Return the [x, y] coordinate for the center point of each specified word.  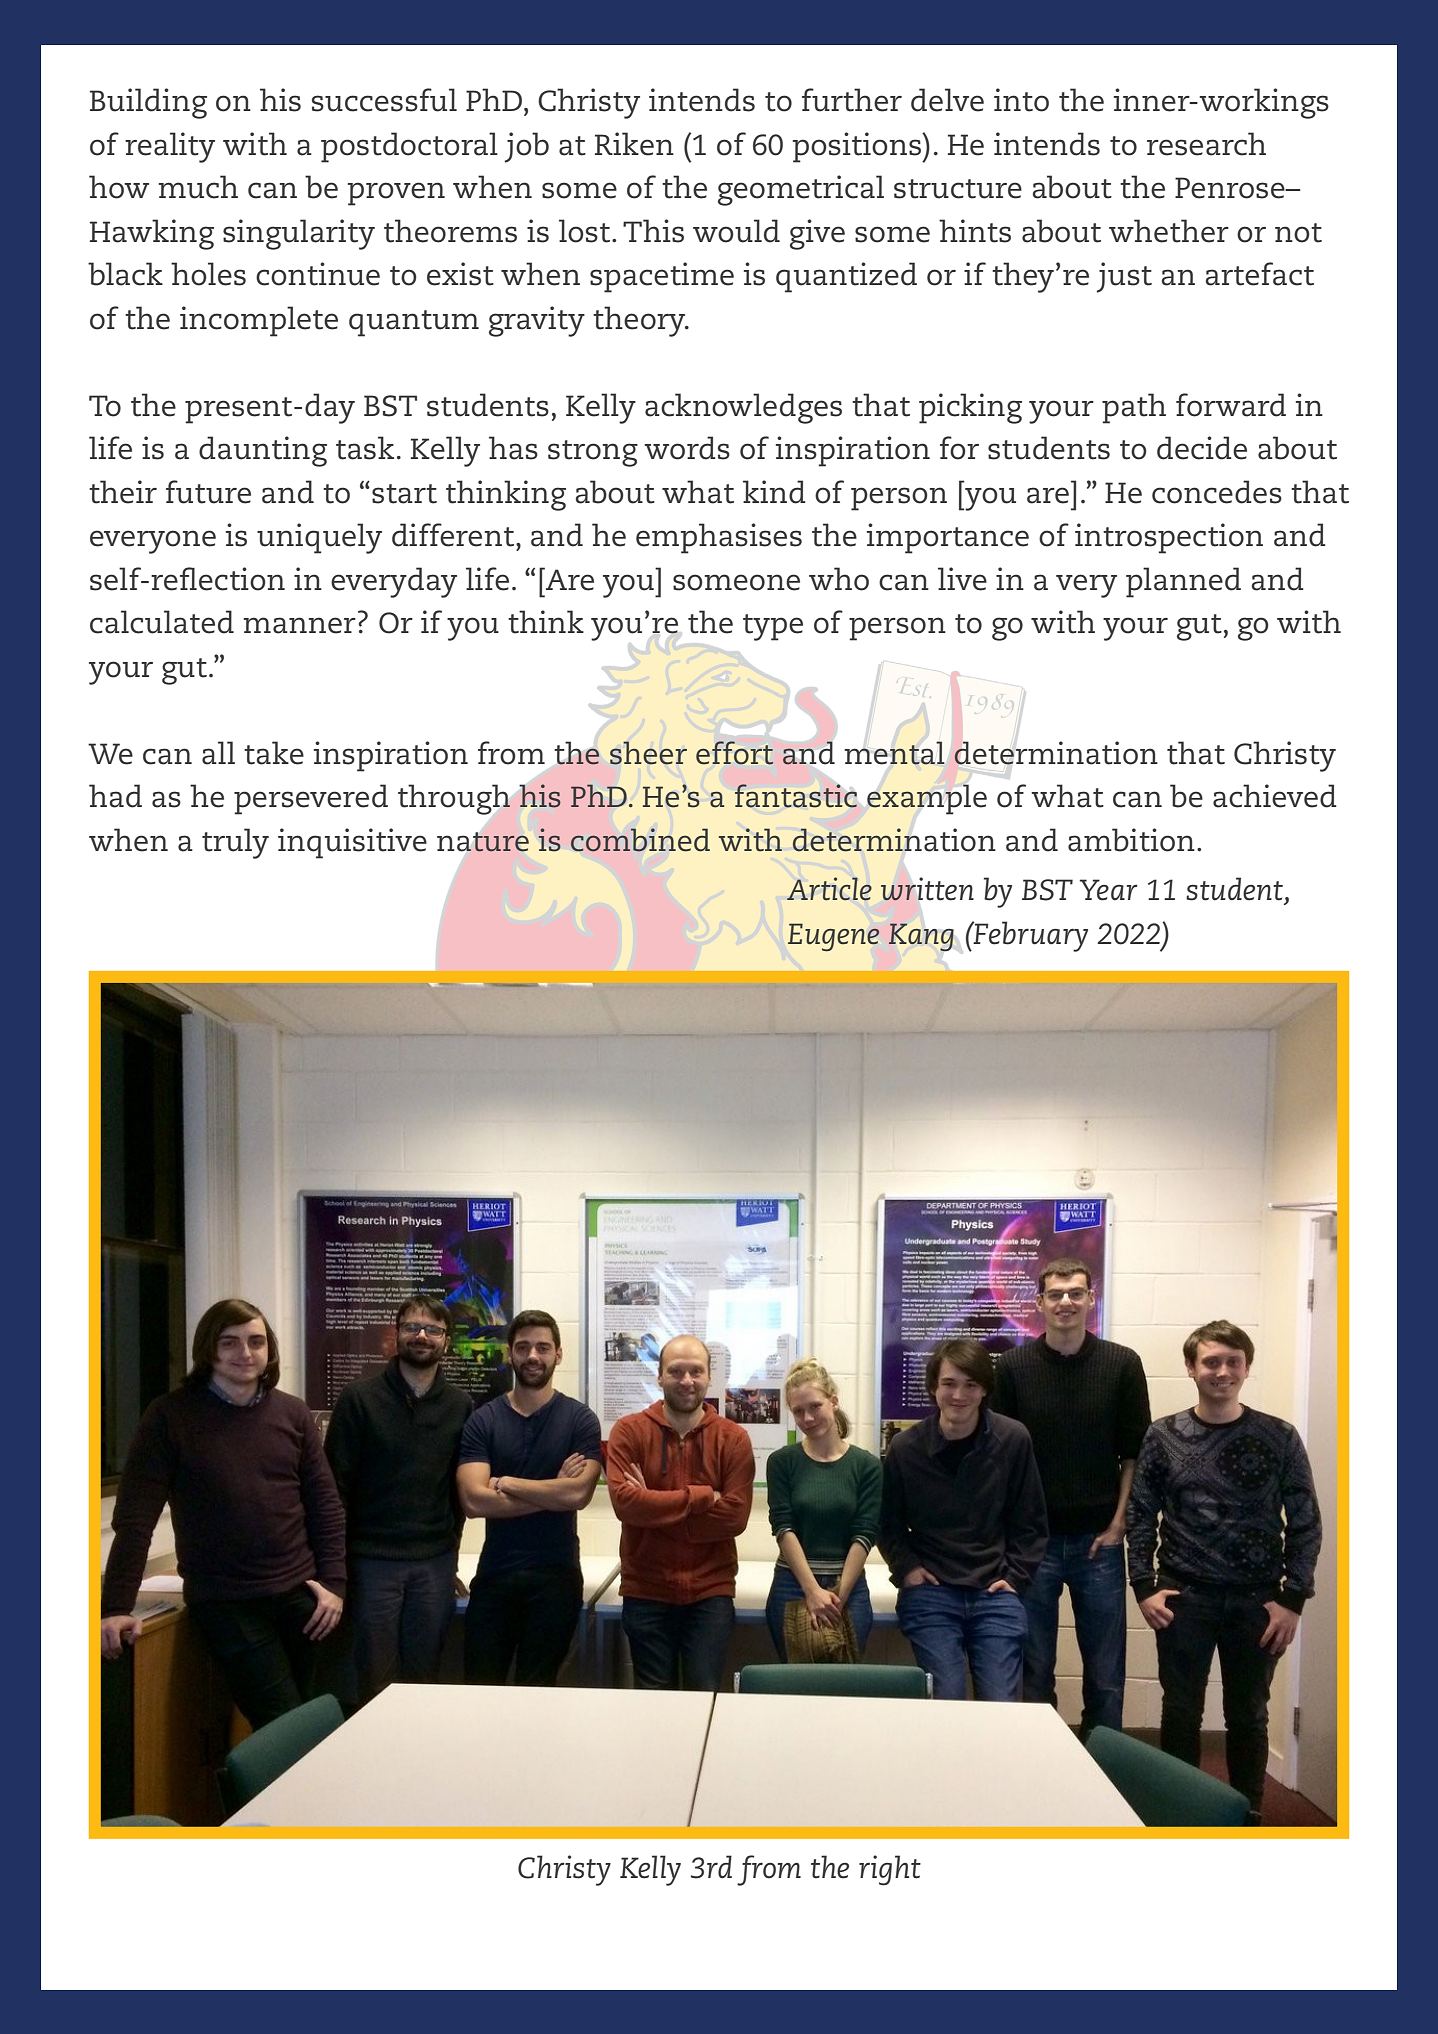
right [890, 1870]
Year [1109, 890]
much [198, 187]
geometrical [801, 190]
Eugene [833, 937]
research [1206, 144]
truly [235, 843]
